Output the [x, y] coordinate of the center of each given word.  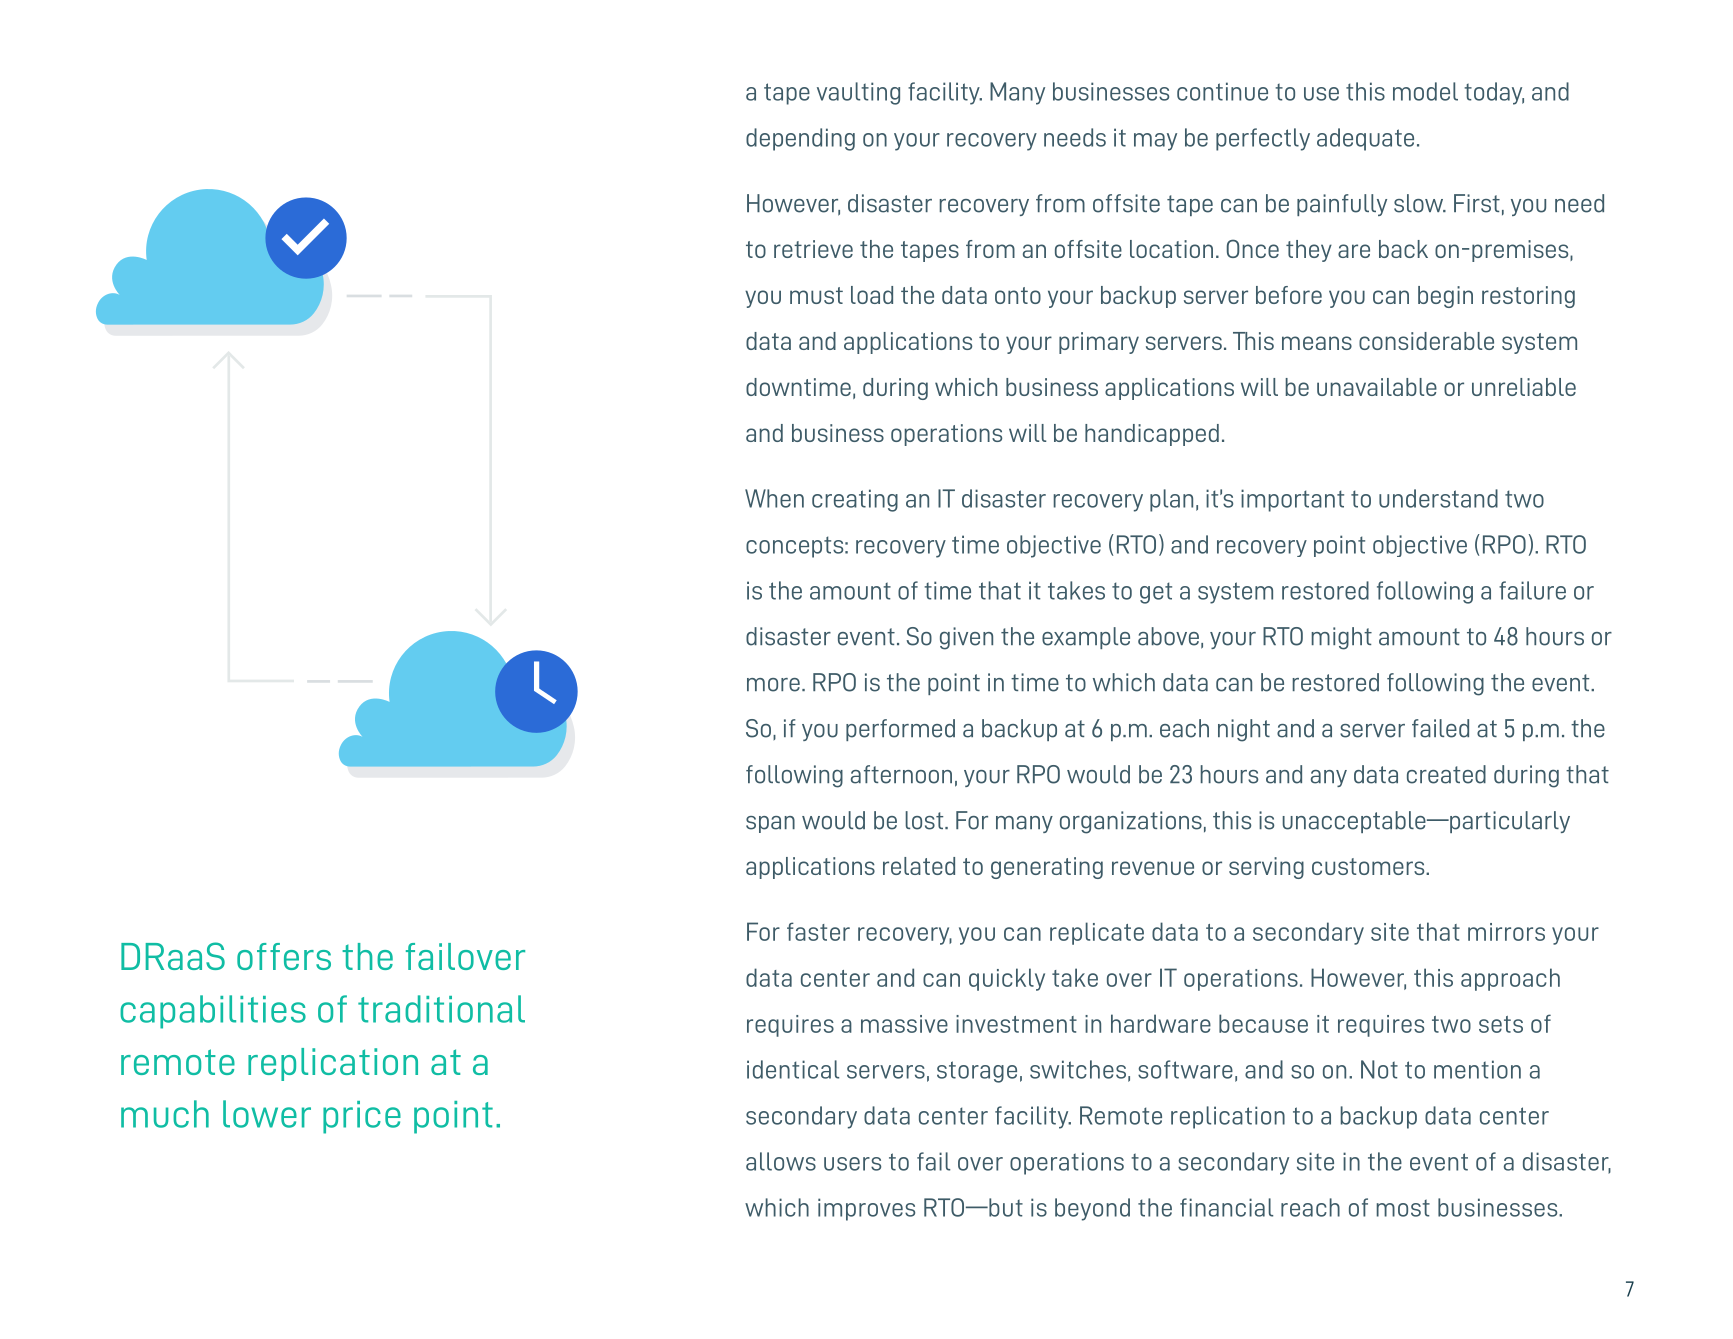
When [774, 498]
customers [1369, 866]
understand [1438, 498]
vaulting [858, 93]
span [770, 824]
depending [800, 139]
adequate [1365, 139]
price [362, 1117]
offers [284, 956]
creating [855, 500]
